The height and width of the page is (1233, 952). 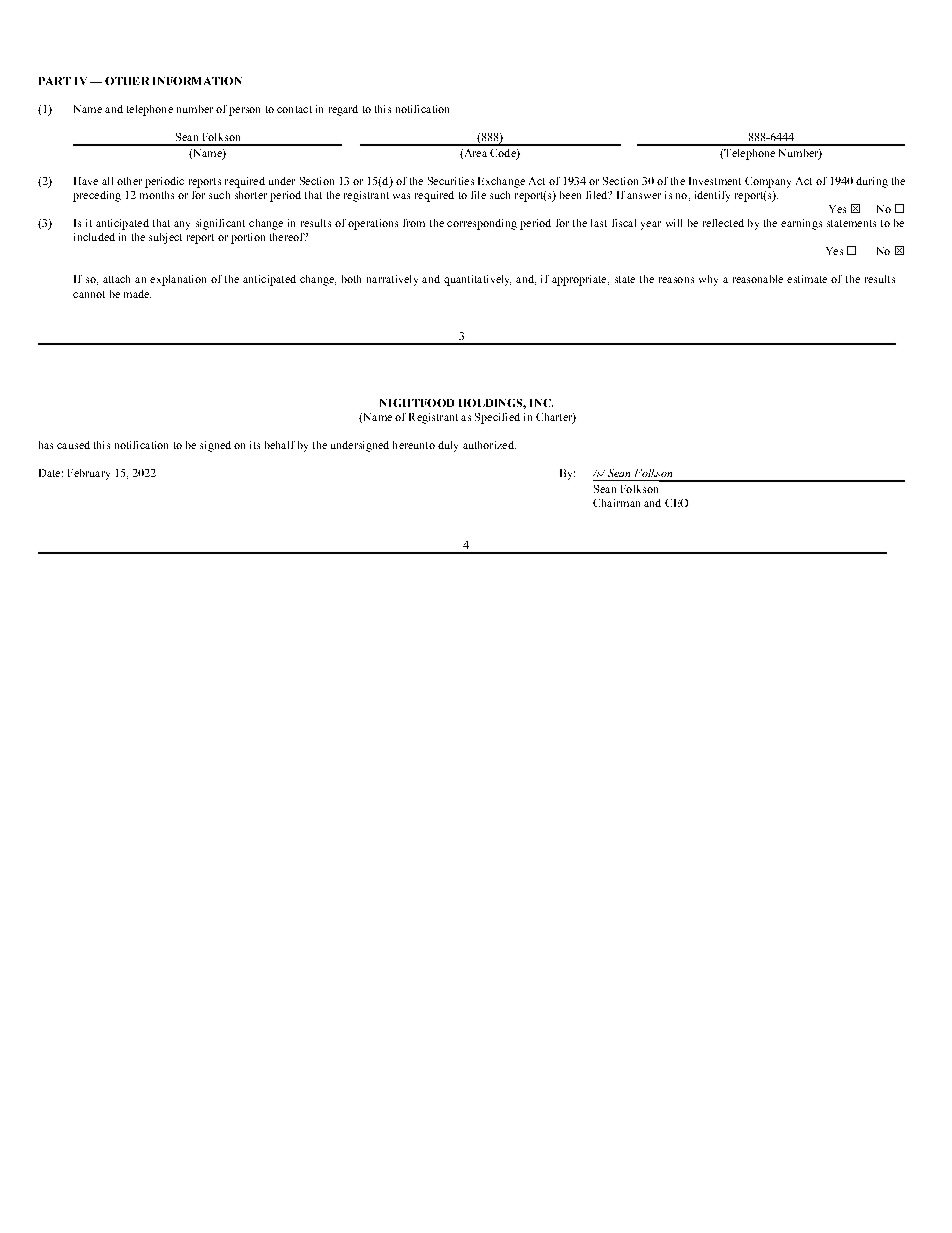 I want to click on corresponding, so click(x=482, y=224).
